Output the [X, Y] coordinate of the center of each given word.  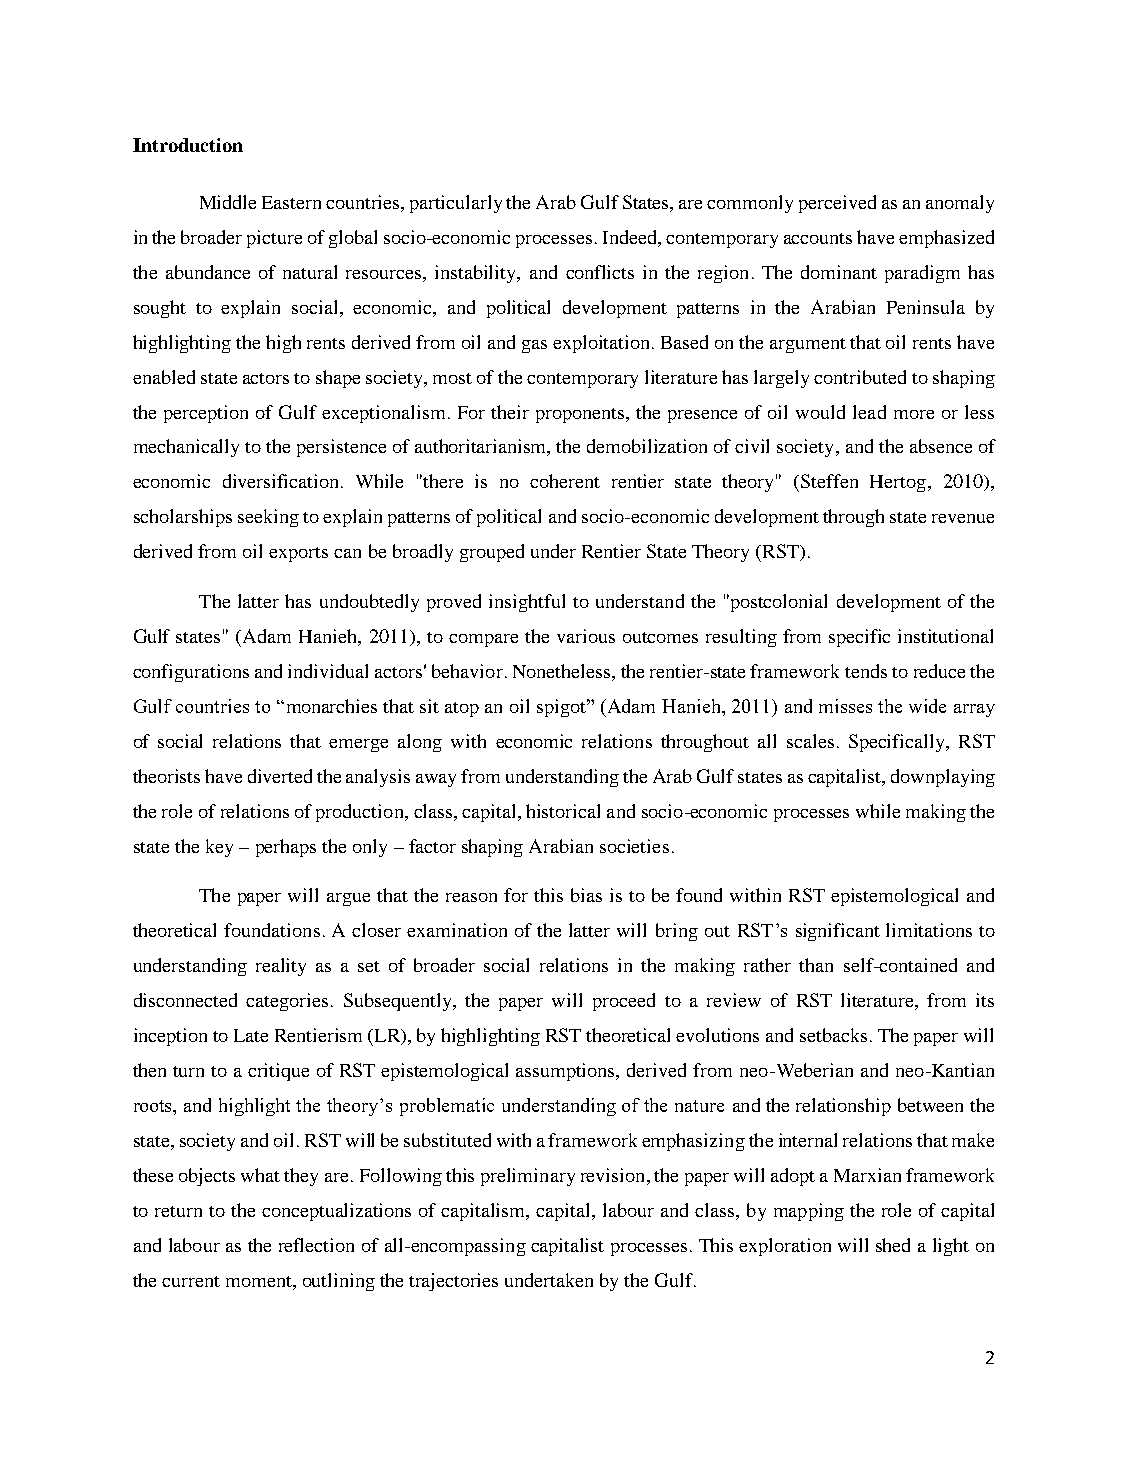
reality [281, 967]
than [816, 965]
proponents [581, 415]
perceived [837, 204]
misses [845, 706]
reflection [316, 1245]
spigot [563, 708]
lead [869, 412]
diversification [282, 481]
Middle [228, 202]
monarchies [330, 706]
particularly [456, 204]
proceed [624, 1002]
